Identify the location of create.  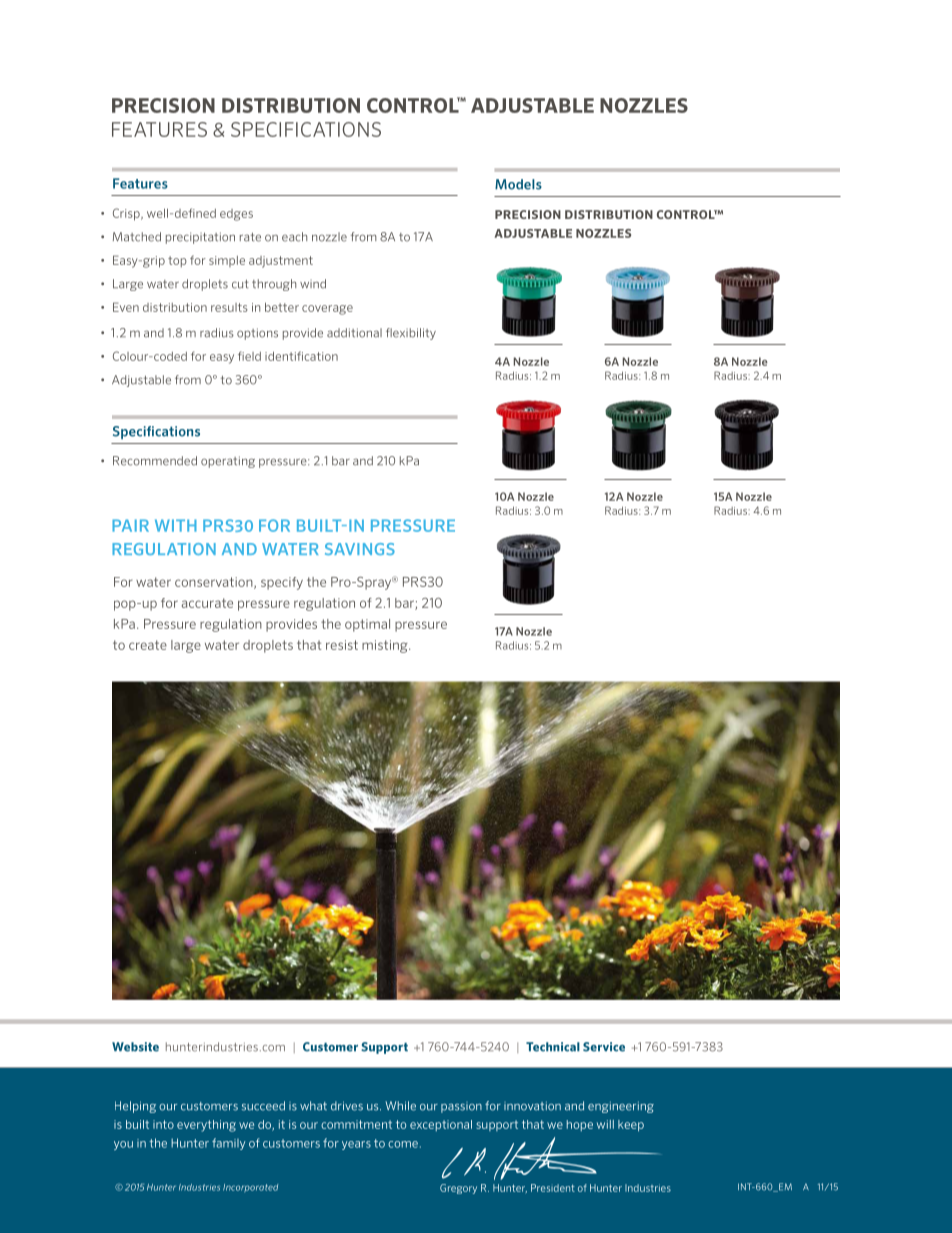
(148, 645).
